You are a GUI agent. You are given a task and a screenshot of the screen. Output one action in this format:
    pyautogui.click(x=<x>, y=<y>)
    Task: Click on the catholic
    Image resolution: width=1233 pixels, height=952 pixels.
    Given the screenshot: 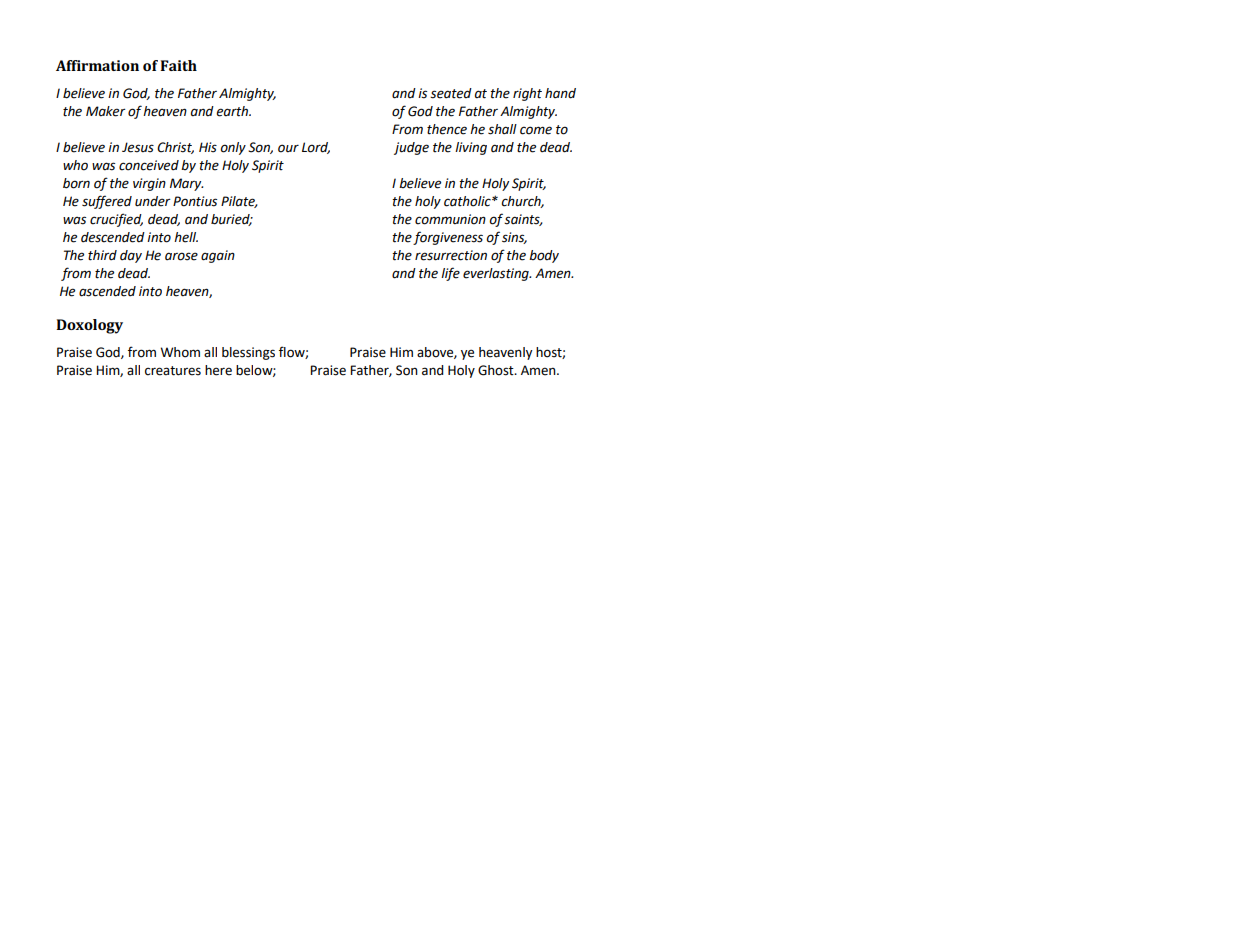 What is the action you would take?
    pyautogui.click(x=468, y=201)
